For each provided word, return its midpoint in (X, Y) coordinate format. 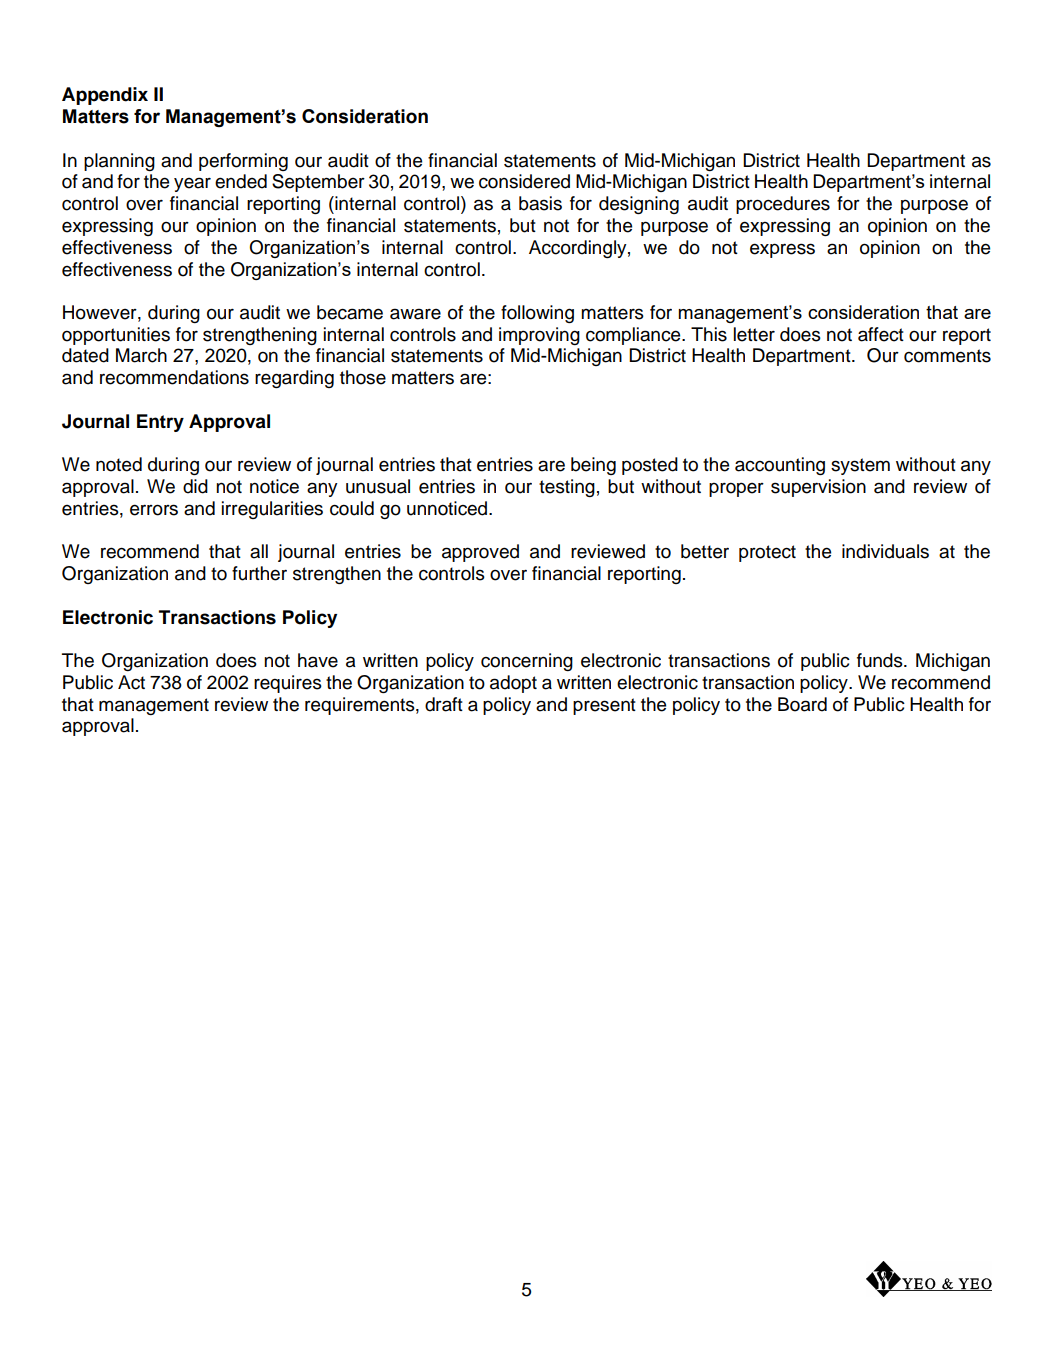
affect (881, 334)
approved (480, 553)
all (259, 551)
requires (288, 684)
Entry (160, 423)
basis (540, 203)
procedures (783, 205)
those (363, 377)
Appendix (105, 96)
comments (947, 356)
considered (524, 181)
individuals (885, 551)
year (192, 184)
